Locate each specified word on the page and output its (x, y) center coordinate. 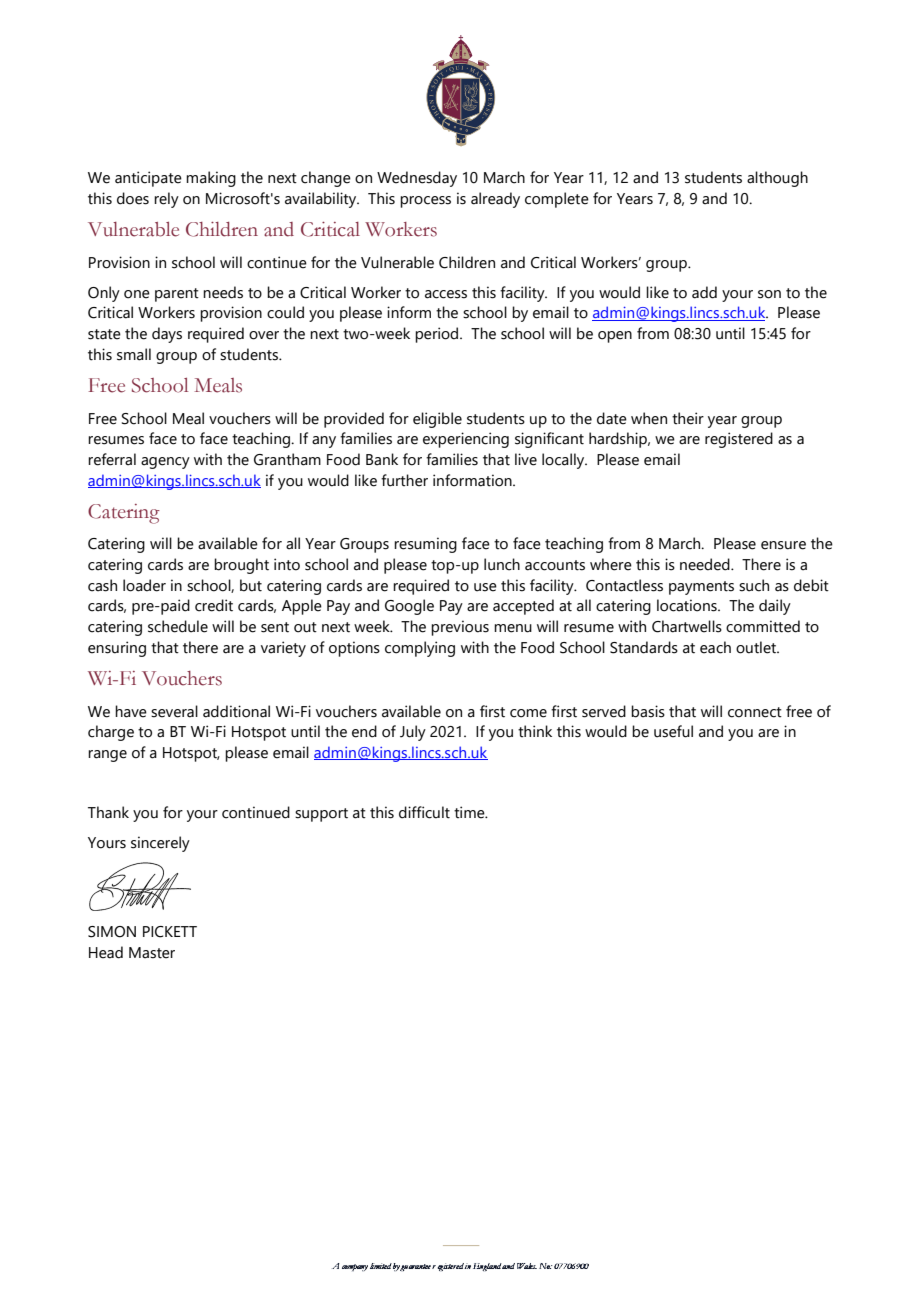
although (777, 179)
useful (673, 731)
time (470, 812)
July (413, 733)
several (174, 711)
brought (241, 566)
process (425, 202)
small (134, 354)
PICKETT (170, 932)
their (688, 418)
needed (706, 564)
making (211, 179)
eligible (437, 420)
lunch (502, 564)
